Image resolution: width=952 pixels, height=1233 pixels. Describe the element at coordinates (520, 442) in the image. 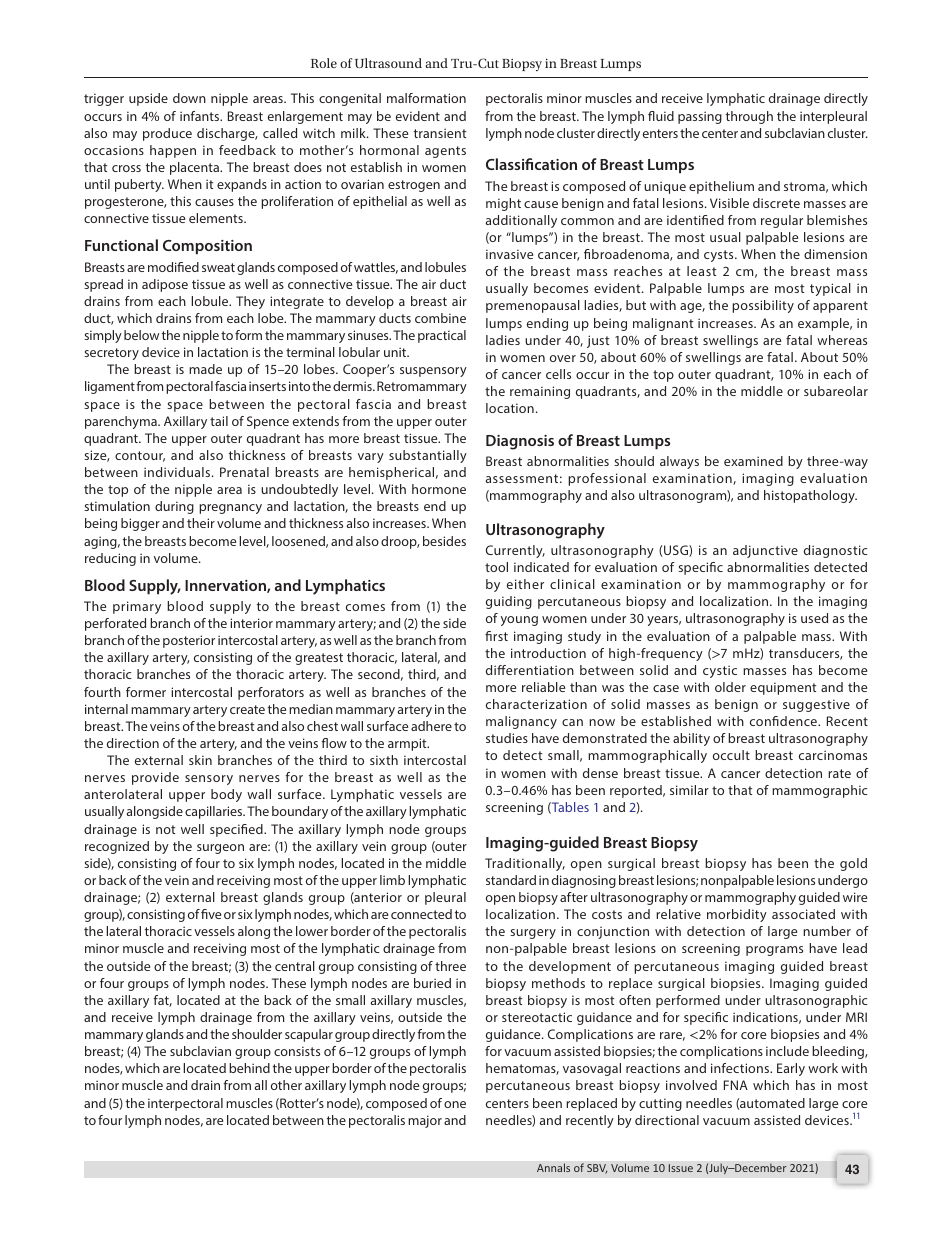

I see `Diagnosis` at that location.
